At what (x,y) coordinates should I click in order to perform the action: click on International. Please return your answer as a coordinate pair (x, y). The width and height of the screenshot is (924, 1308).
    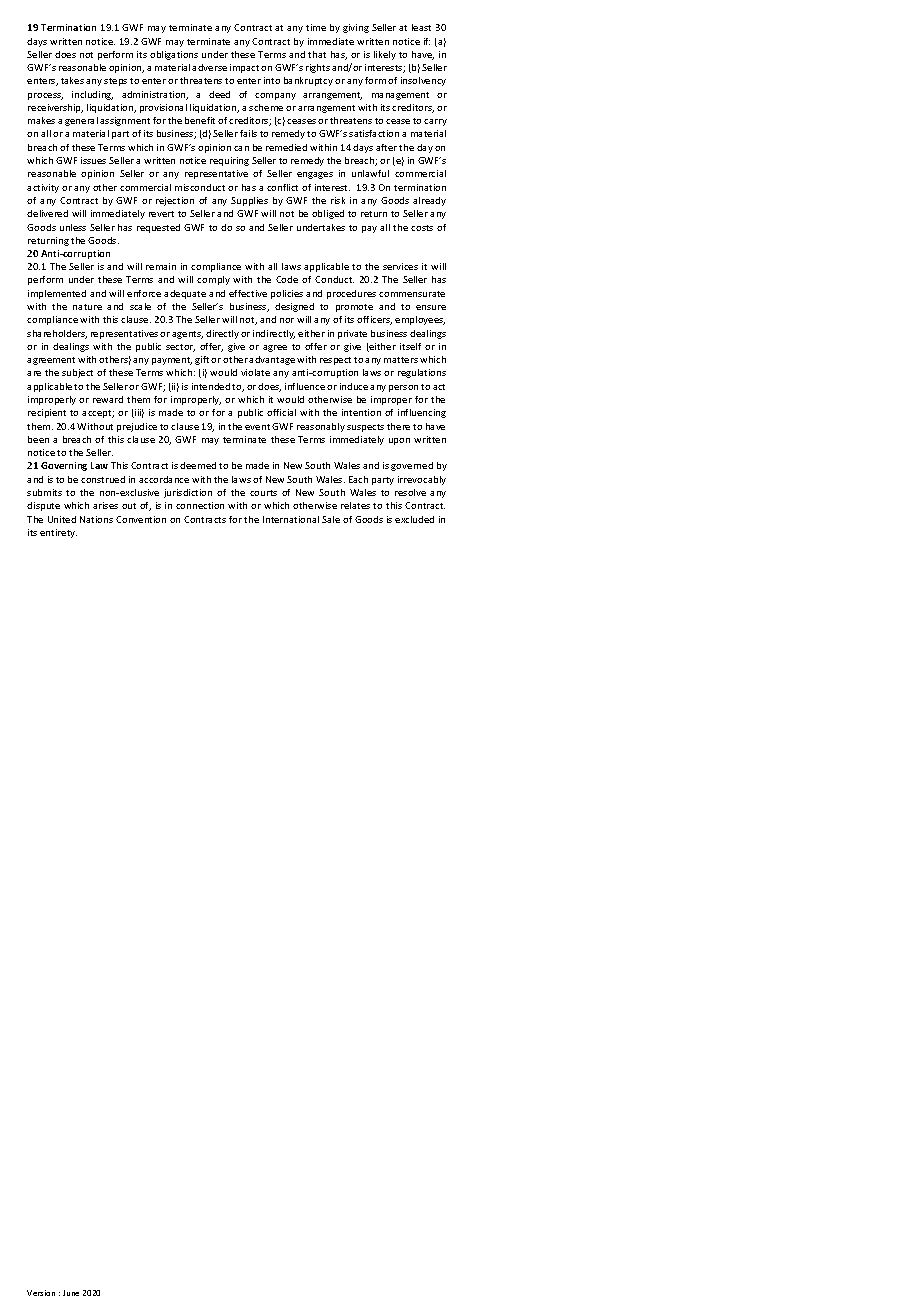
    Looking at the image, I should click on (291, 519).
